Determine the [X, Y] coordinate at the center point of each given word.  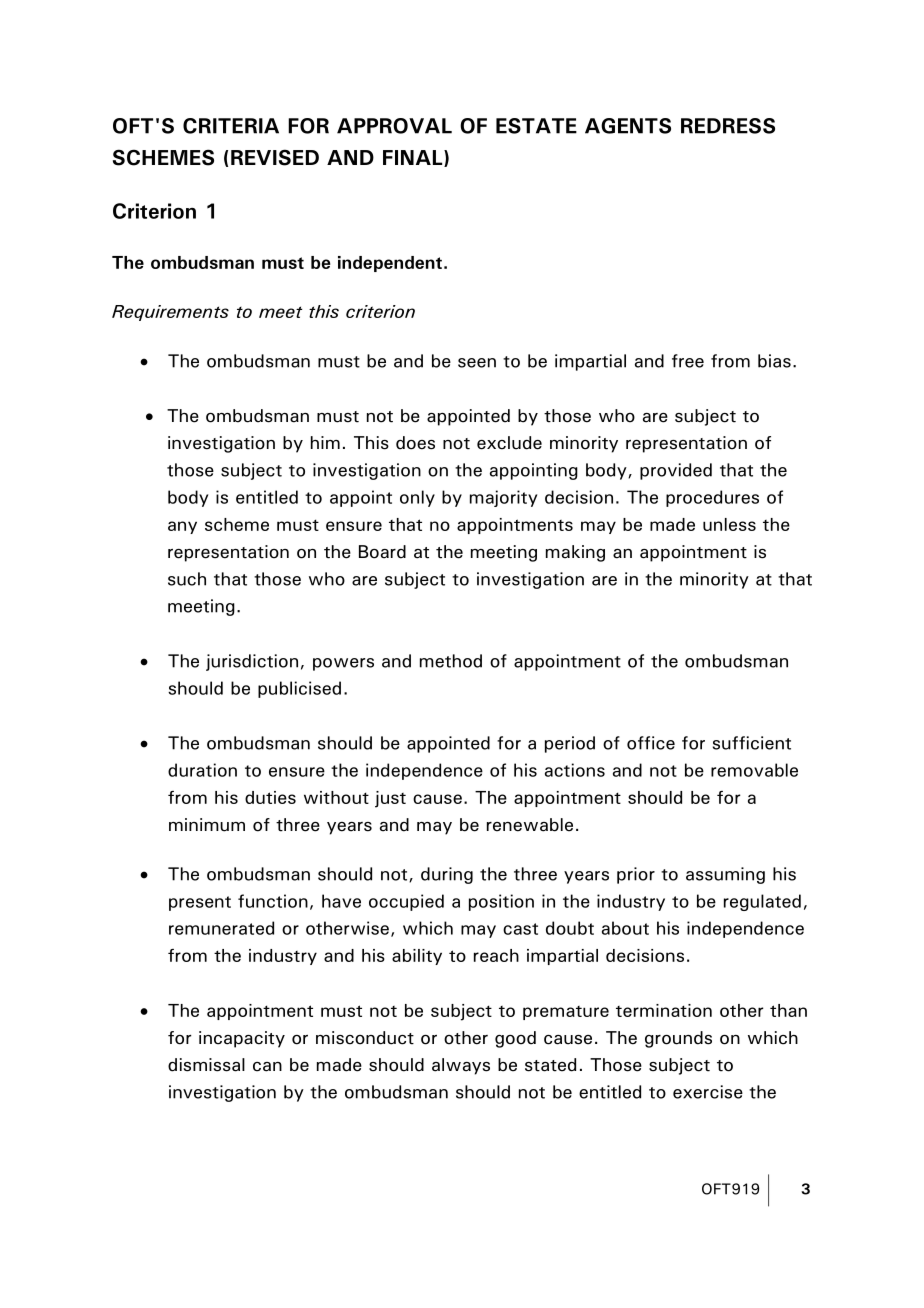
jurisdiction [252, 662]
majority [503, 498]
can [267, 1067]
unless [729, 524]
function [273, 901]
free [688, 361]
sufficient [752, 743]
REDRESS [728, 126]
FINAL [414, 158]
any [182, 527]
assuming [725, 875]
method [451, 661]
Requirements [170, 313]
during [447, 875]
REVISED [275, 157]
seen [477, 363]
